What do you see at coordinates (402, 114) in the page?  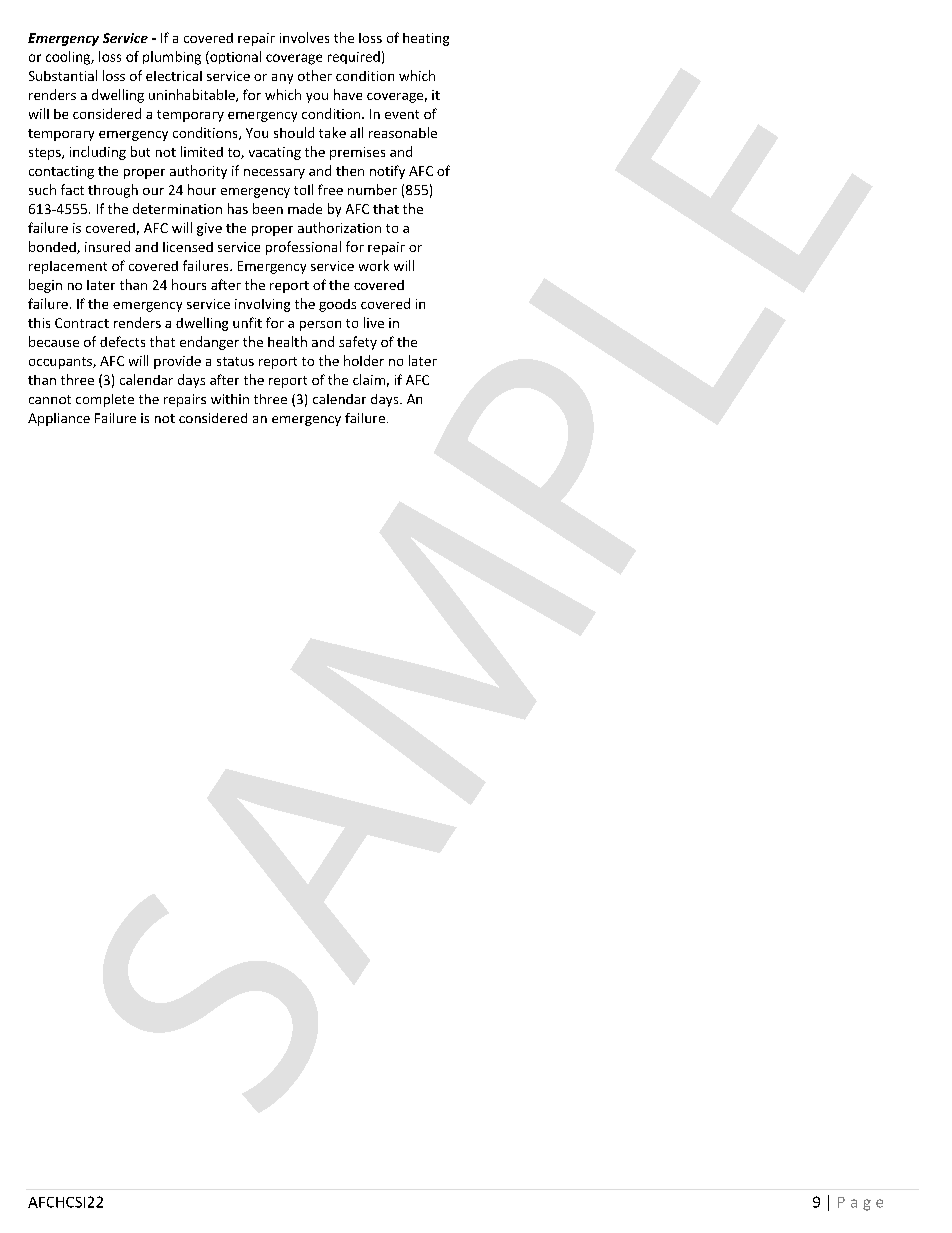 I see `event` at bounding box center [402, 114].
